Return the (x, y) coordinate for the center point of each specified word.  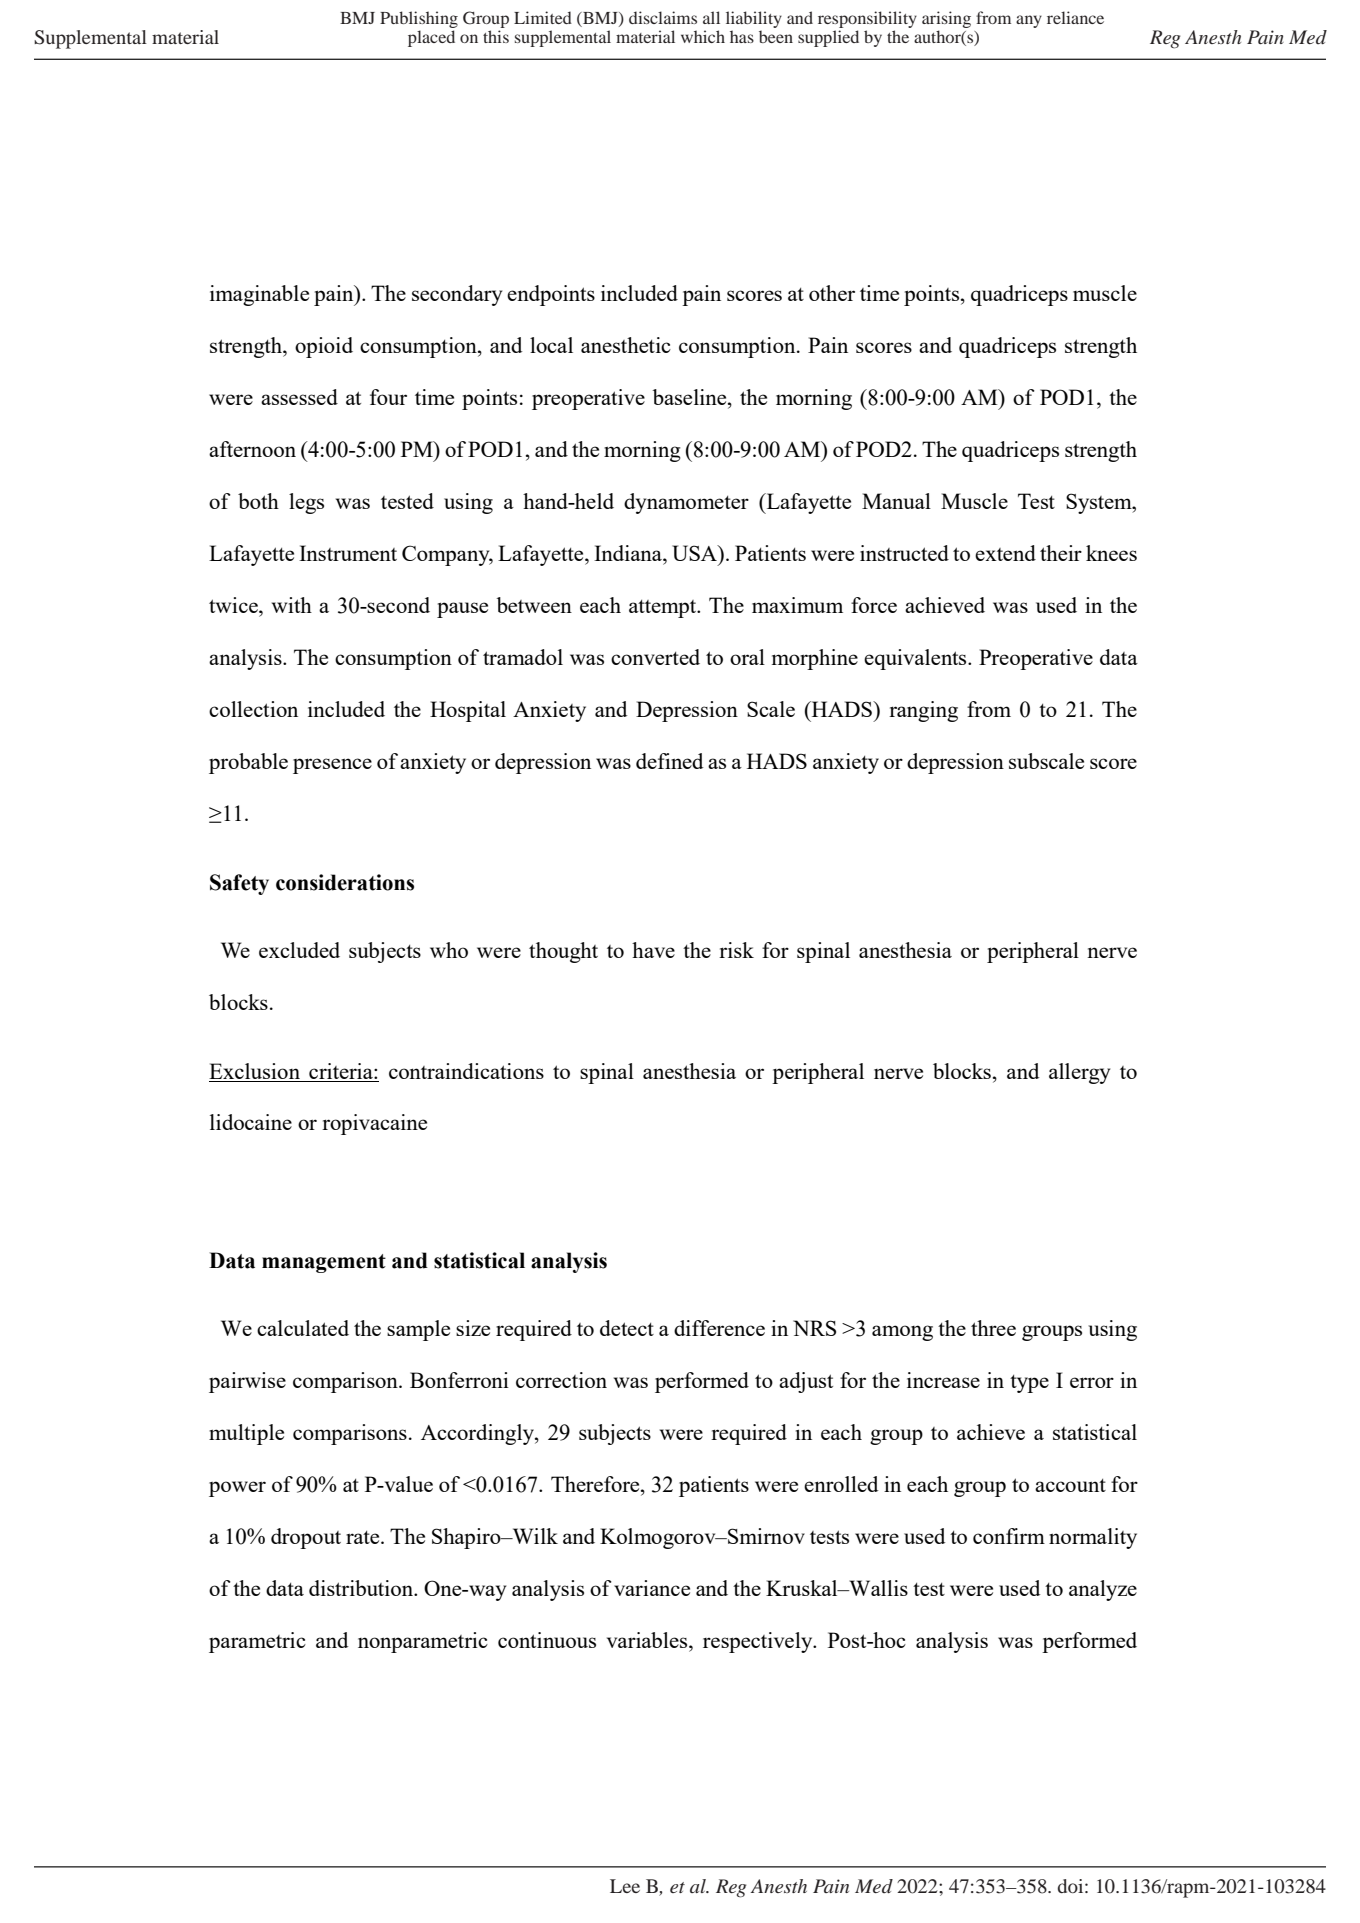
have (653, 950)
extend (1005, 553)
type (1029, 1384)
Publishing (419, 19)
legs (306, 503)
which (703, 36)
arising (946, 19)
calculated (303, 1328)
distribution (362, 1588)
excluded (299, 950)
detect (627, 1328)
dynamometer (686, 503)
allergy (1079, 1073)
